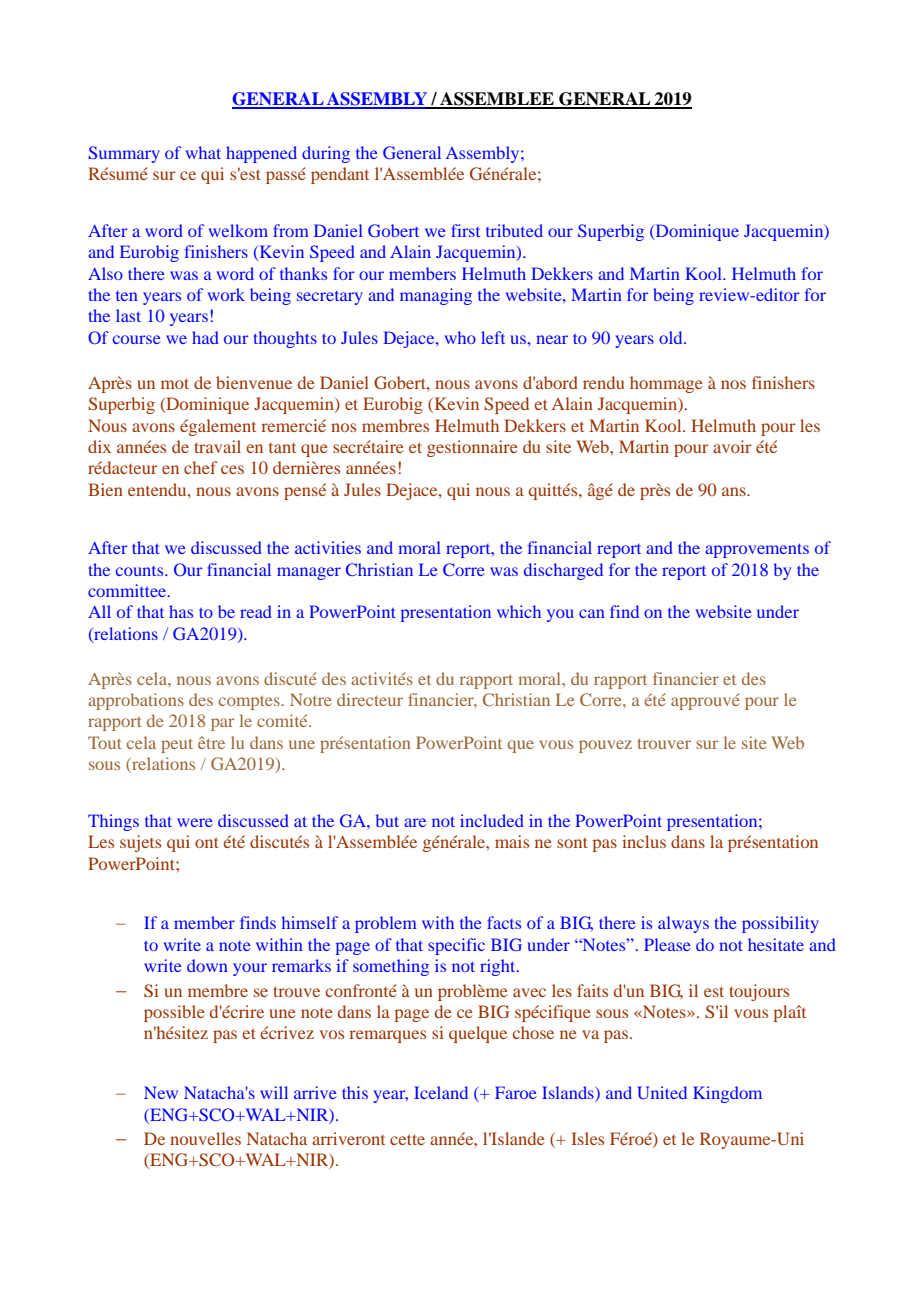  What do you see at coordinates (672, 337) in the document?
I see `old` at bounding box center [672, 337].
